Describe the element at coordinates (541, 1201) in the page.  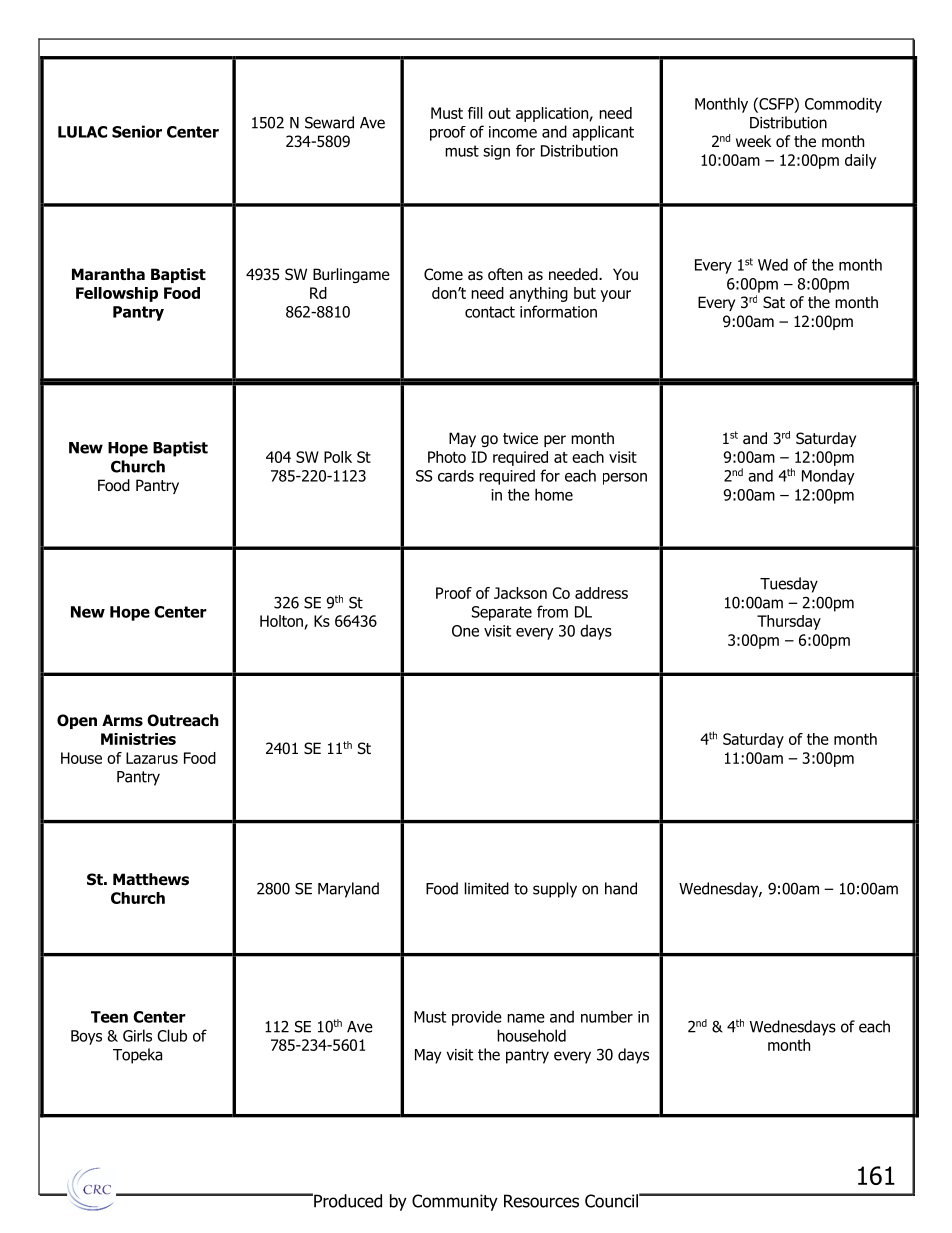
I see `Resources` at that location.
